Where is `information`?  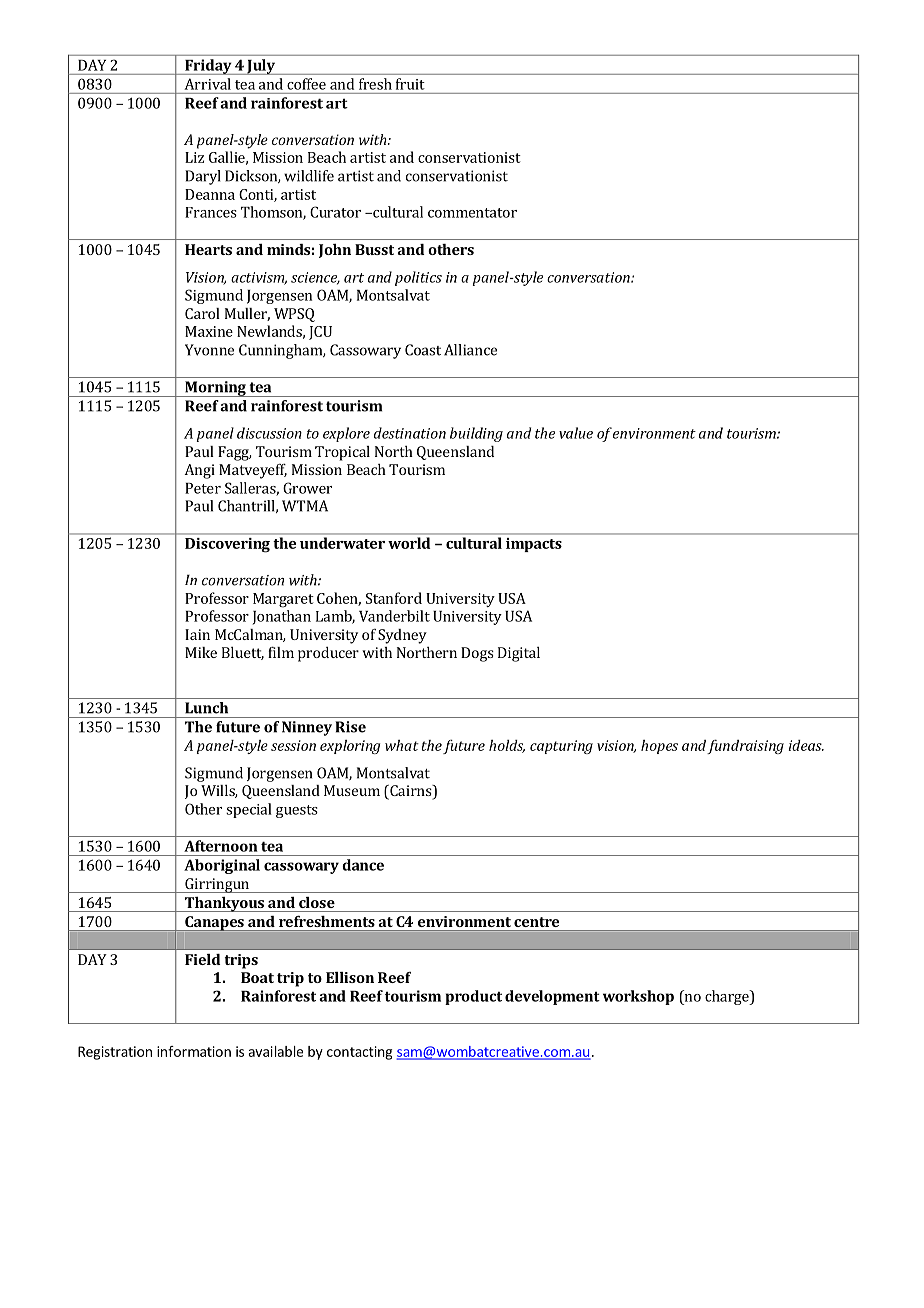 information is located at coordinates (194, 1051).
